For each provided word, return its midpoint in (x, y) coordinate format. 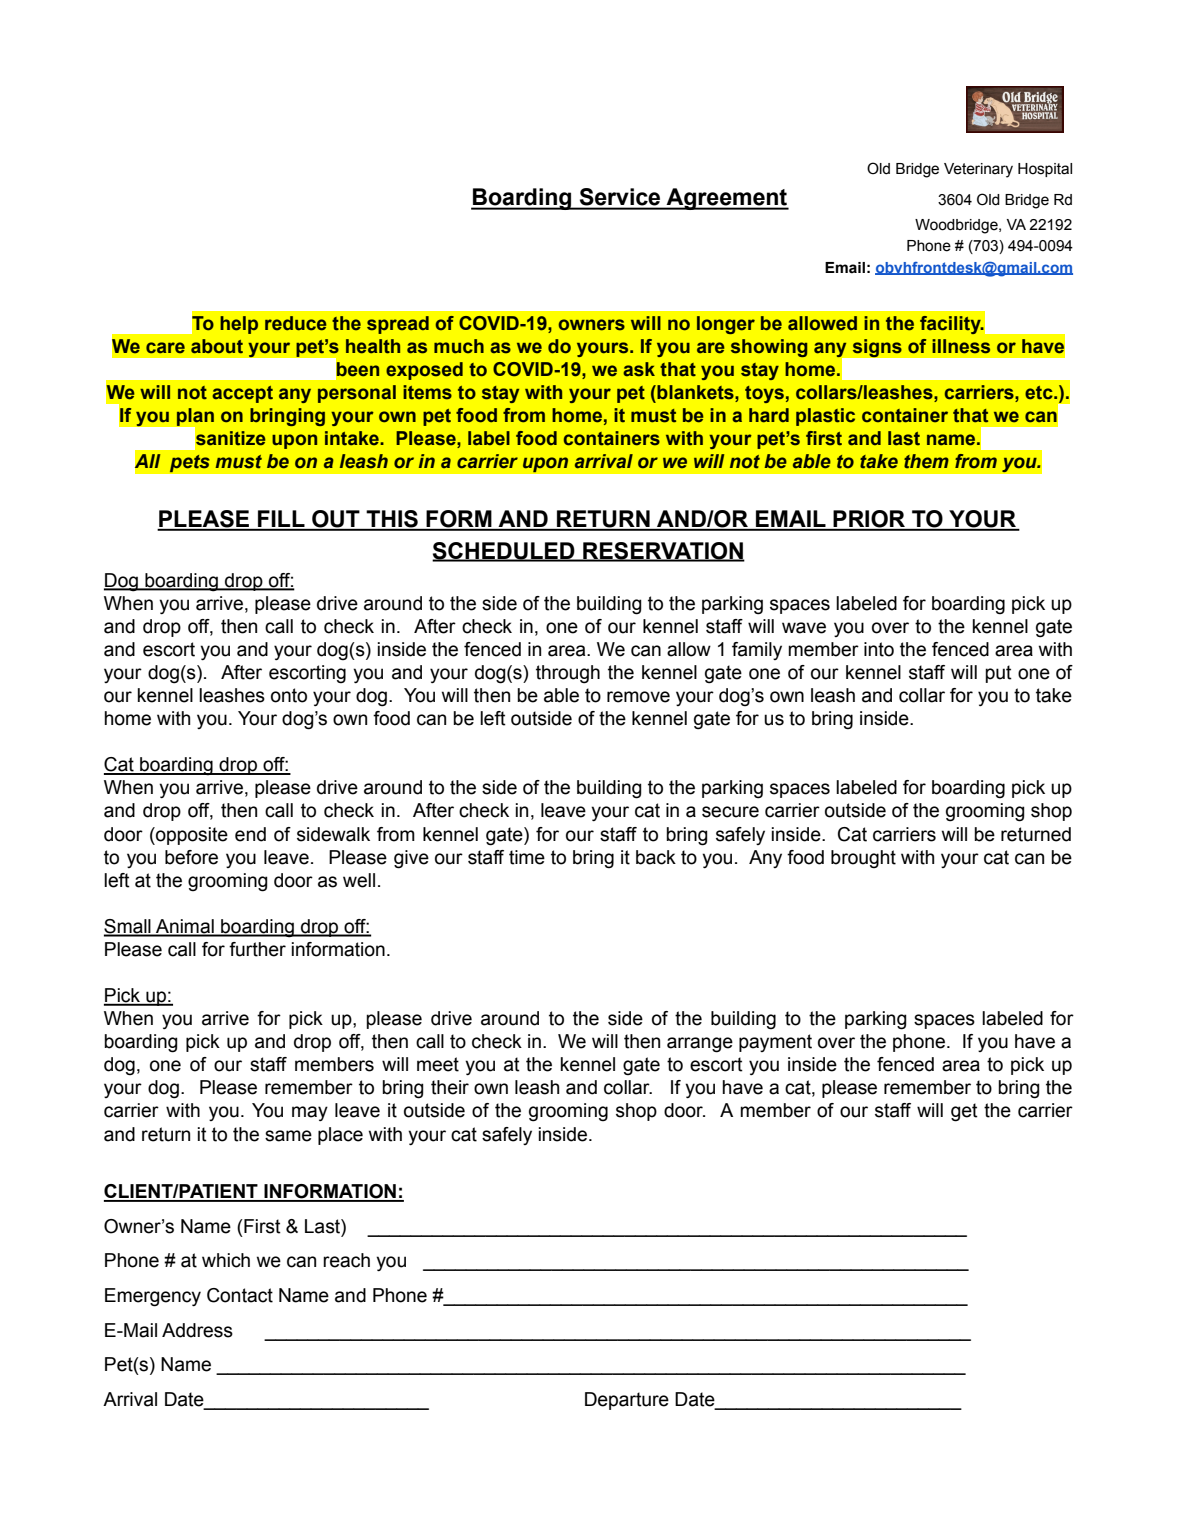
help (239, 325)
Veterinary (978, 170)
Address (197, 1330)
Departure (627, 1401)
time (527, 857)
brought (863, 859)
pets (189, 463)
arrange (700, 1045)
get (964, 1112)
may (310, 1113)
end (250, 834)
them (926, 461)
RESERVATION (663, 551)
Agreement (726, 199)
